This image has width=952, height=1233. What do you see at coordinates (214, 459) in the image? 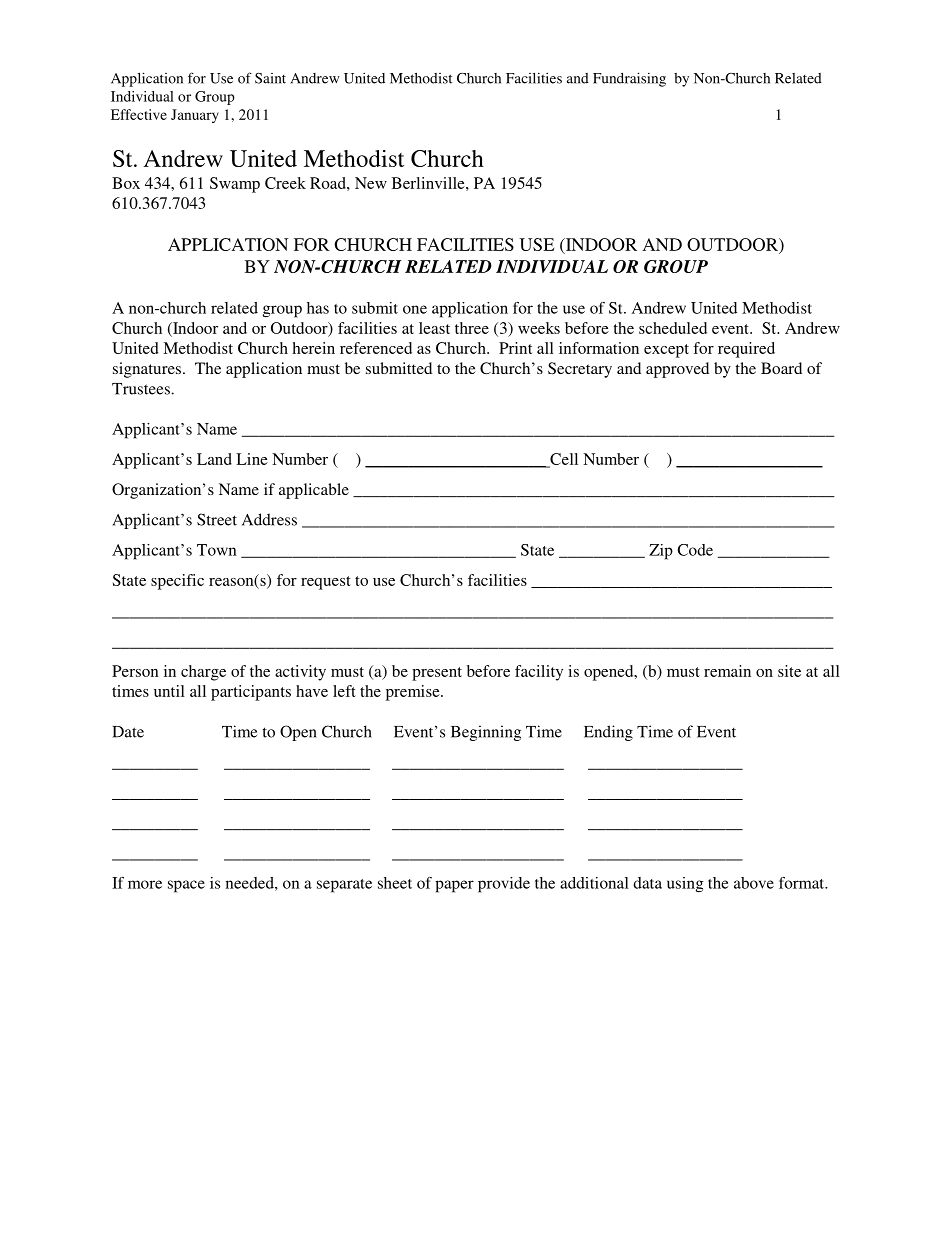
I see `Land` at bounding box center [214, 459].
